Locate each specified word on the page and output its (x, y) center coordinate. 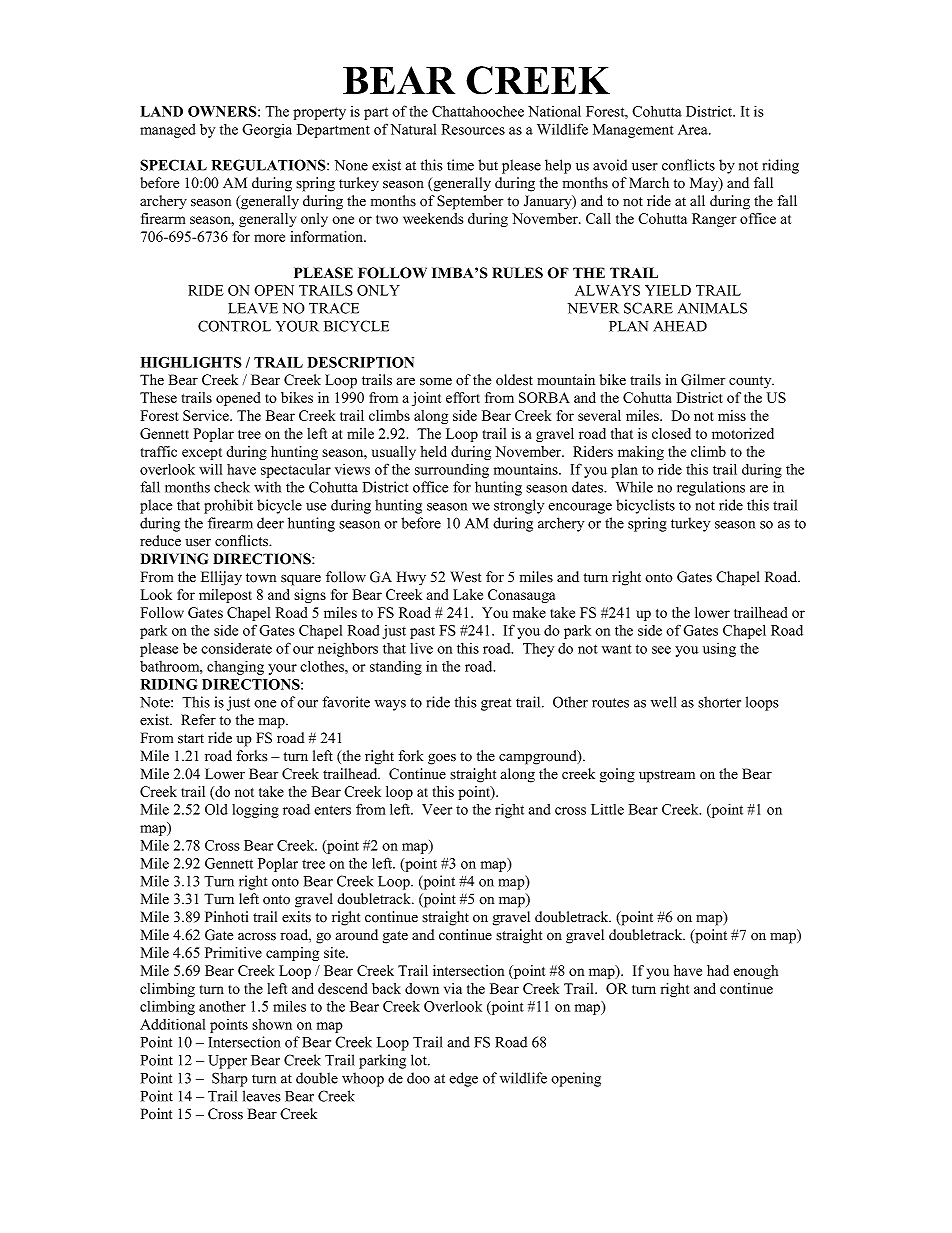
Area (694, 129)
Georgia (267, 131)
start (191, 739)
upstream (667, 776)
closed (671, 433)
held (433, 451)
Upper (227, 1062)
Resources (473, 129)
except (202, 454)
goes (442, 759)
